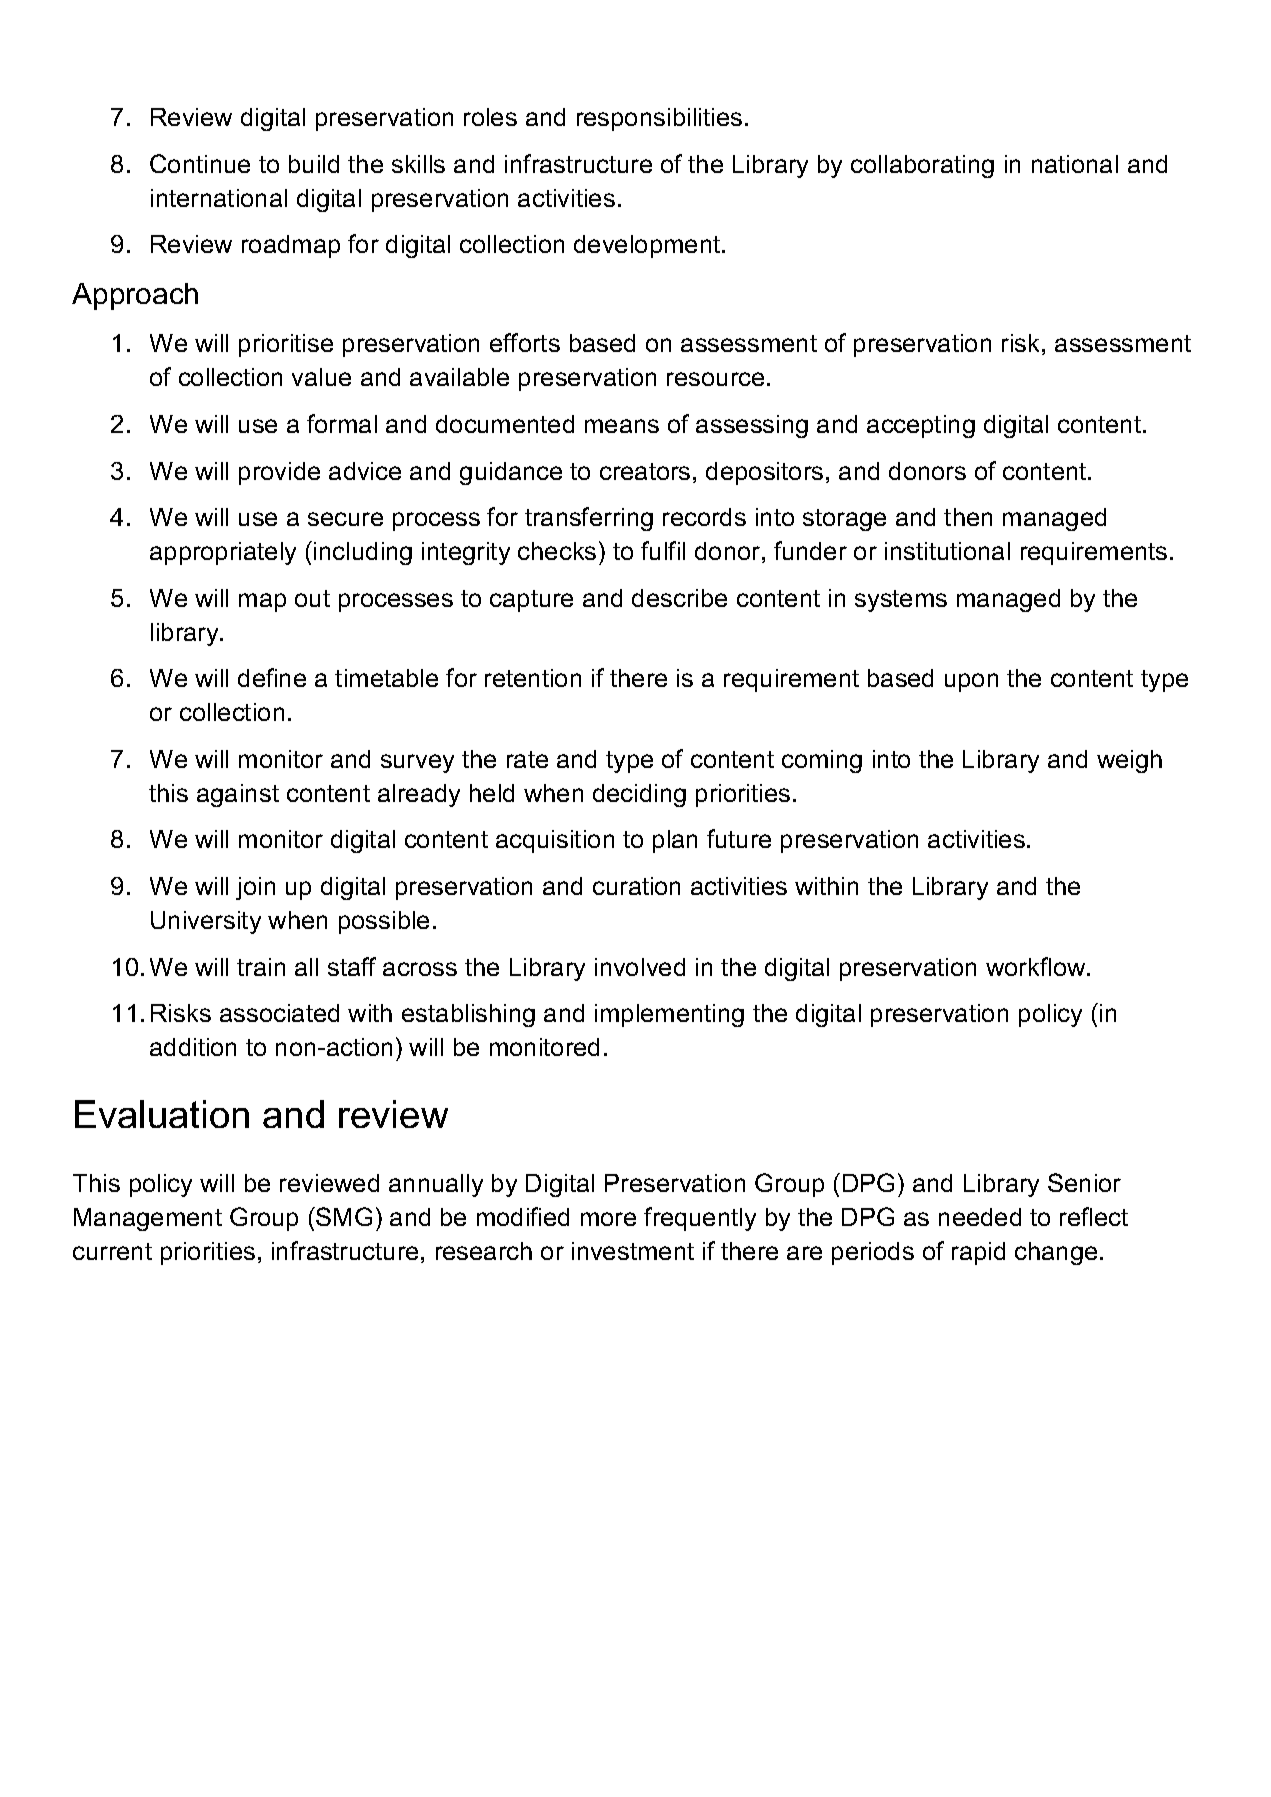  What do you see at coordinates (921, 426) in the screenshot?
I see `accepting` at bounding box center [921, 426].
